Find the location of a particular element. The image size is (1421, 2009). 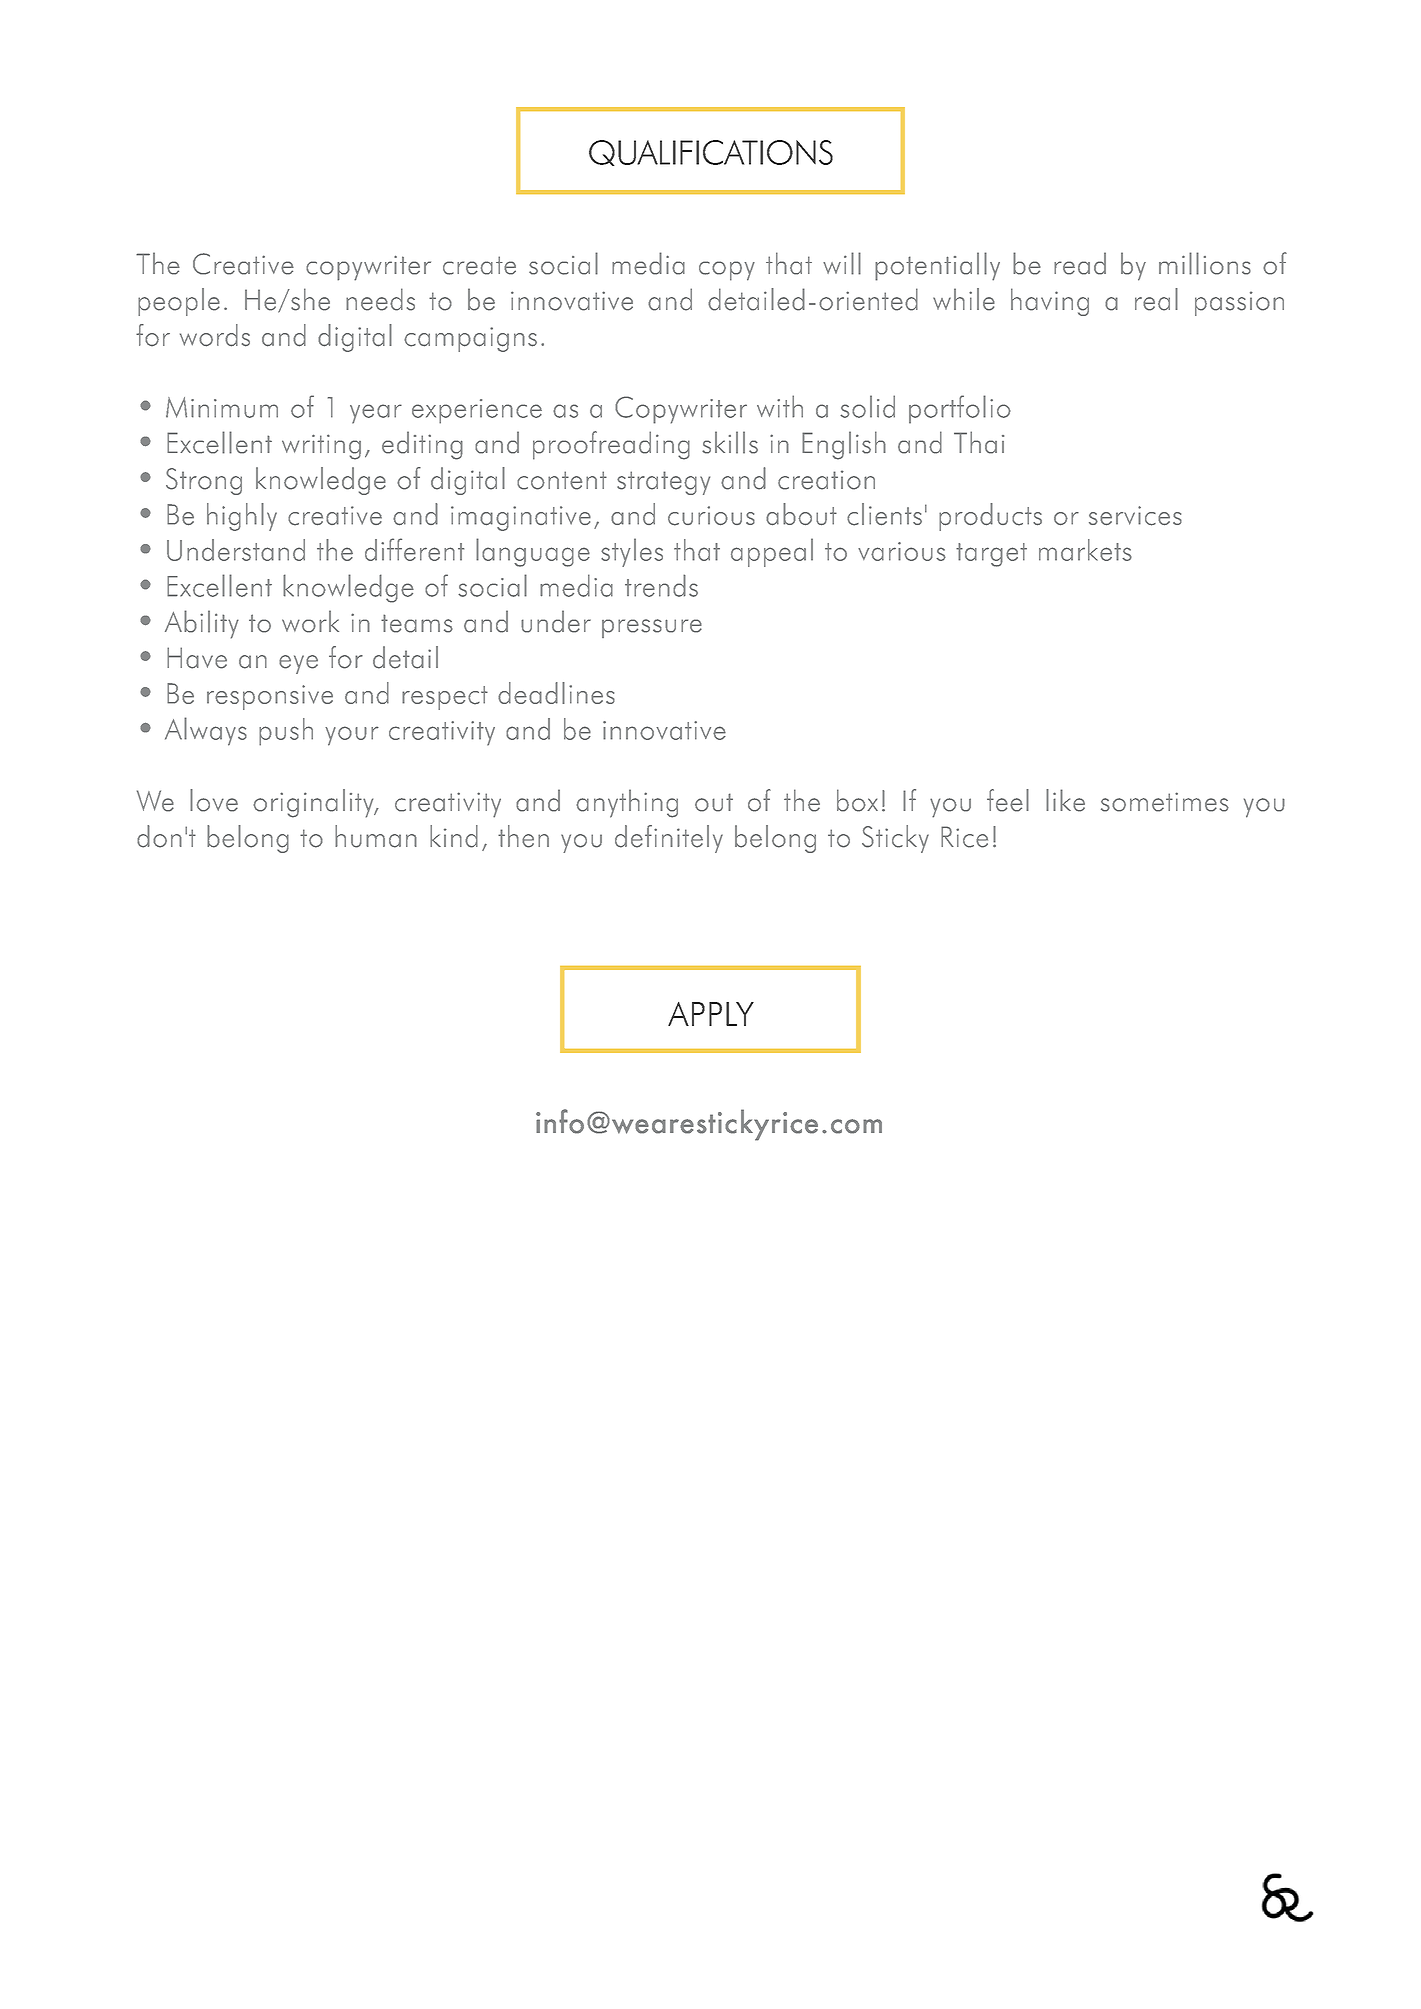

QUALIFICATIONS is located at coordinates (711, 153).
